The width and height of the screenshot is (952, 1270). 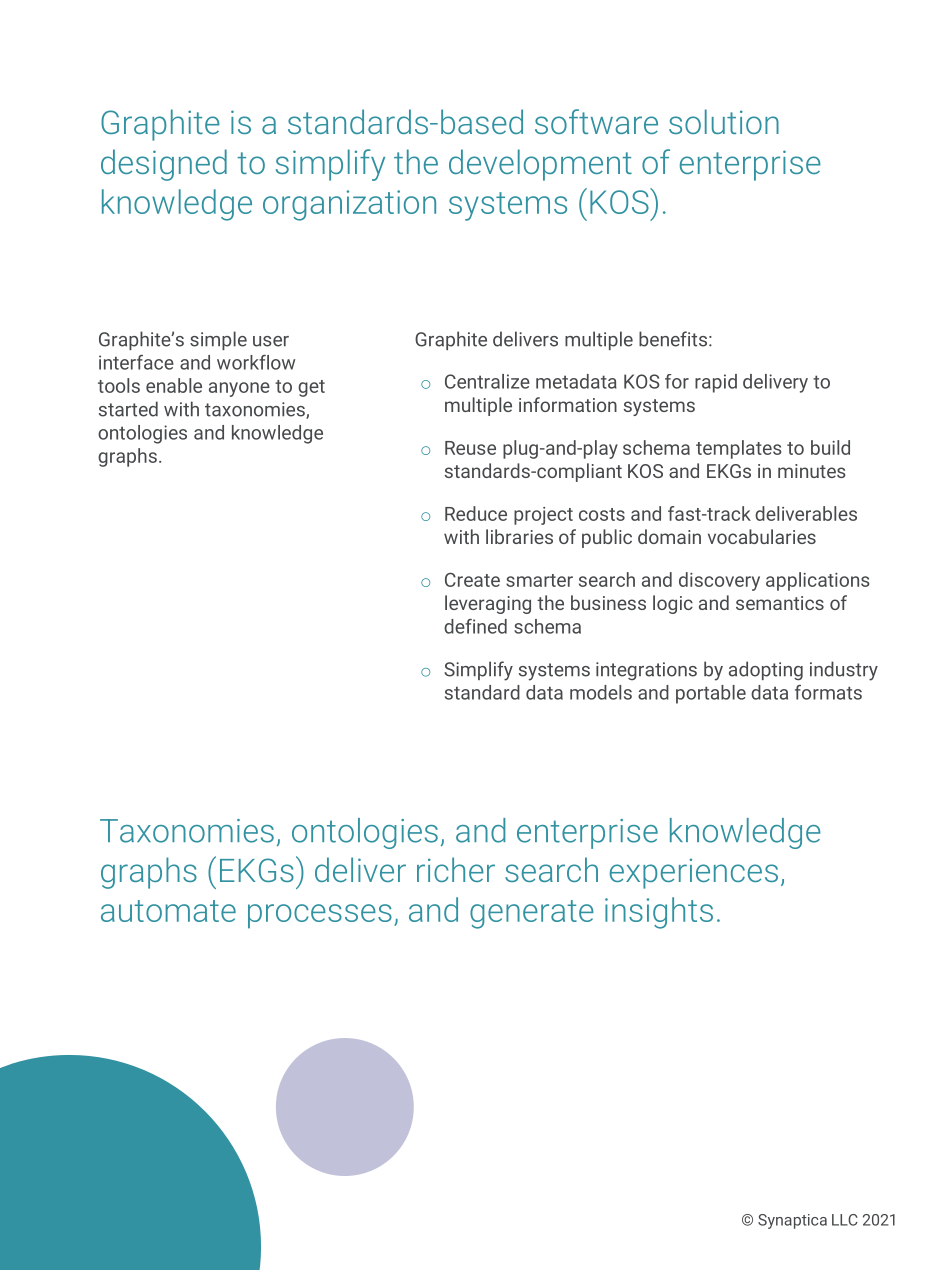 What do you see at coordinates (532, 914) in the screenshot?
I see `generate` at bounding box center [532, 914].
